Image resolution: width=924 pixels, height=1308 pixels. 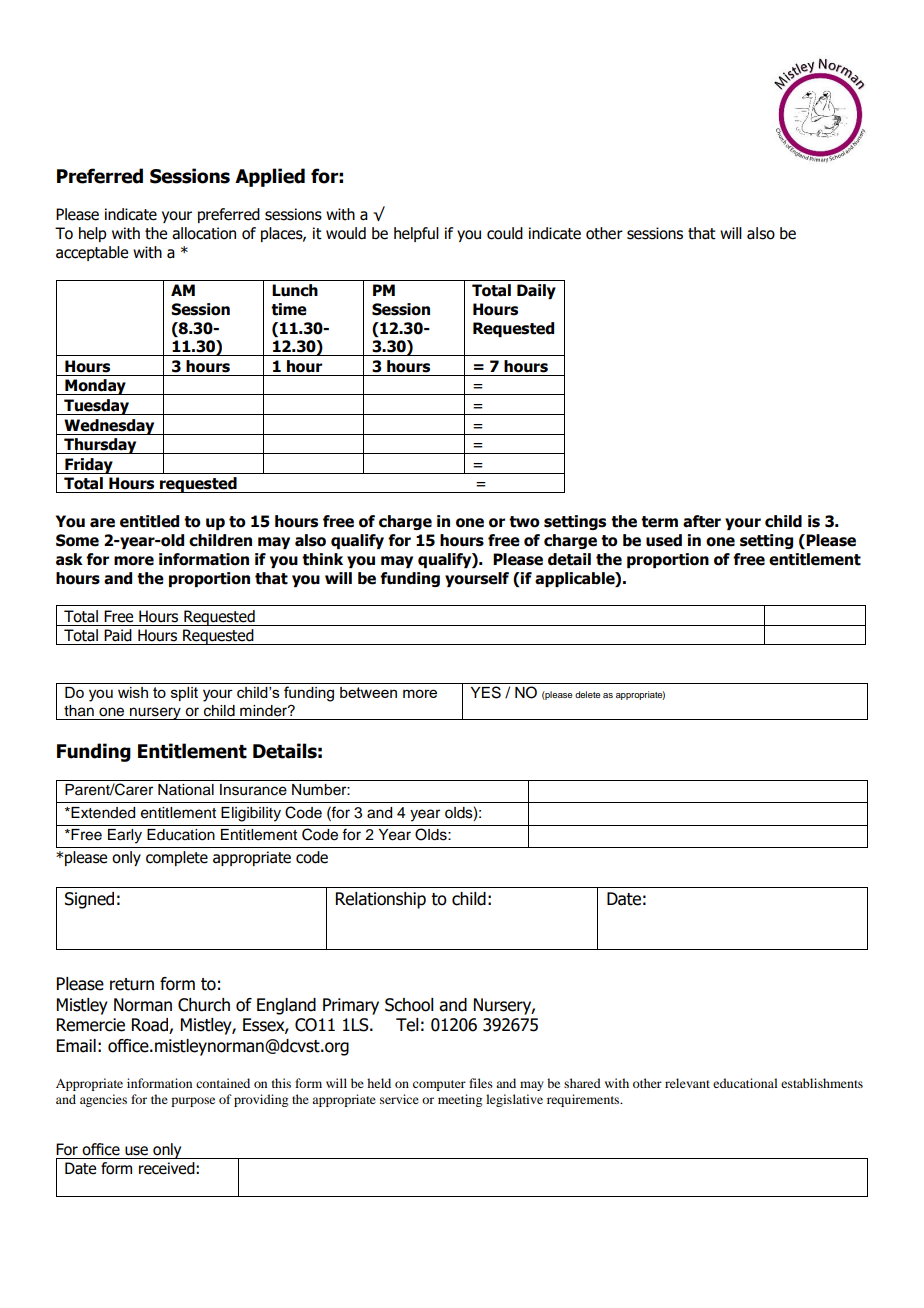 What do you see at coordinates (485, 692) in the screenshot?
I see `YES` at bounding box center [485, 692].
